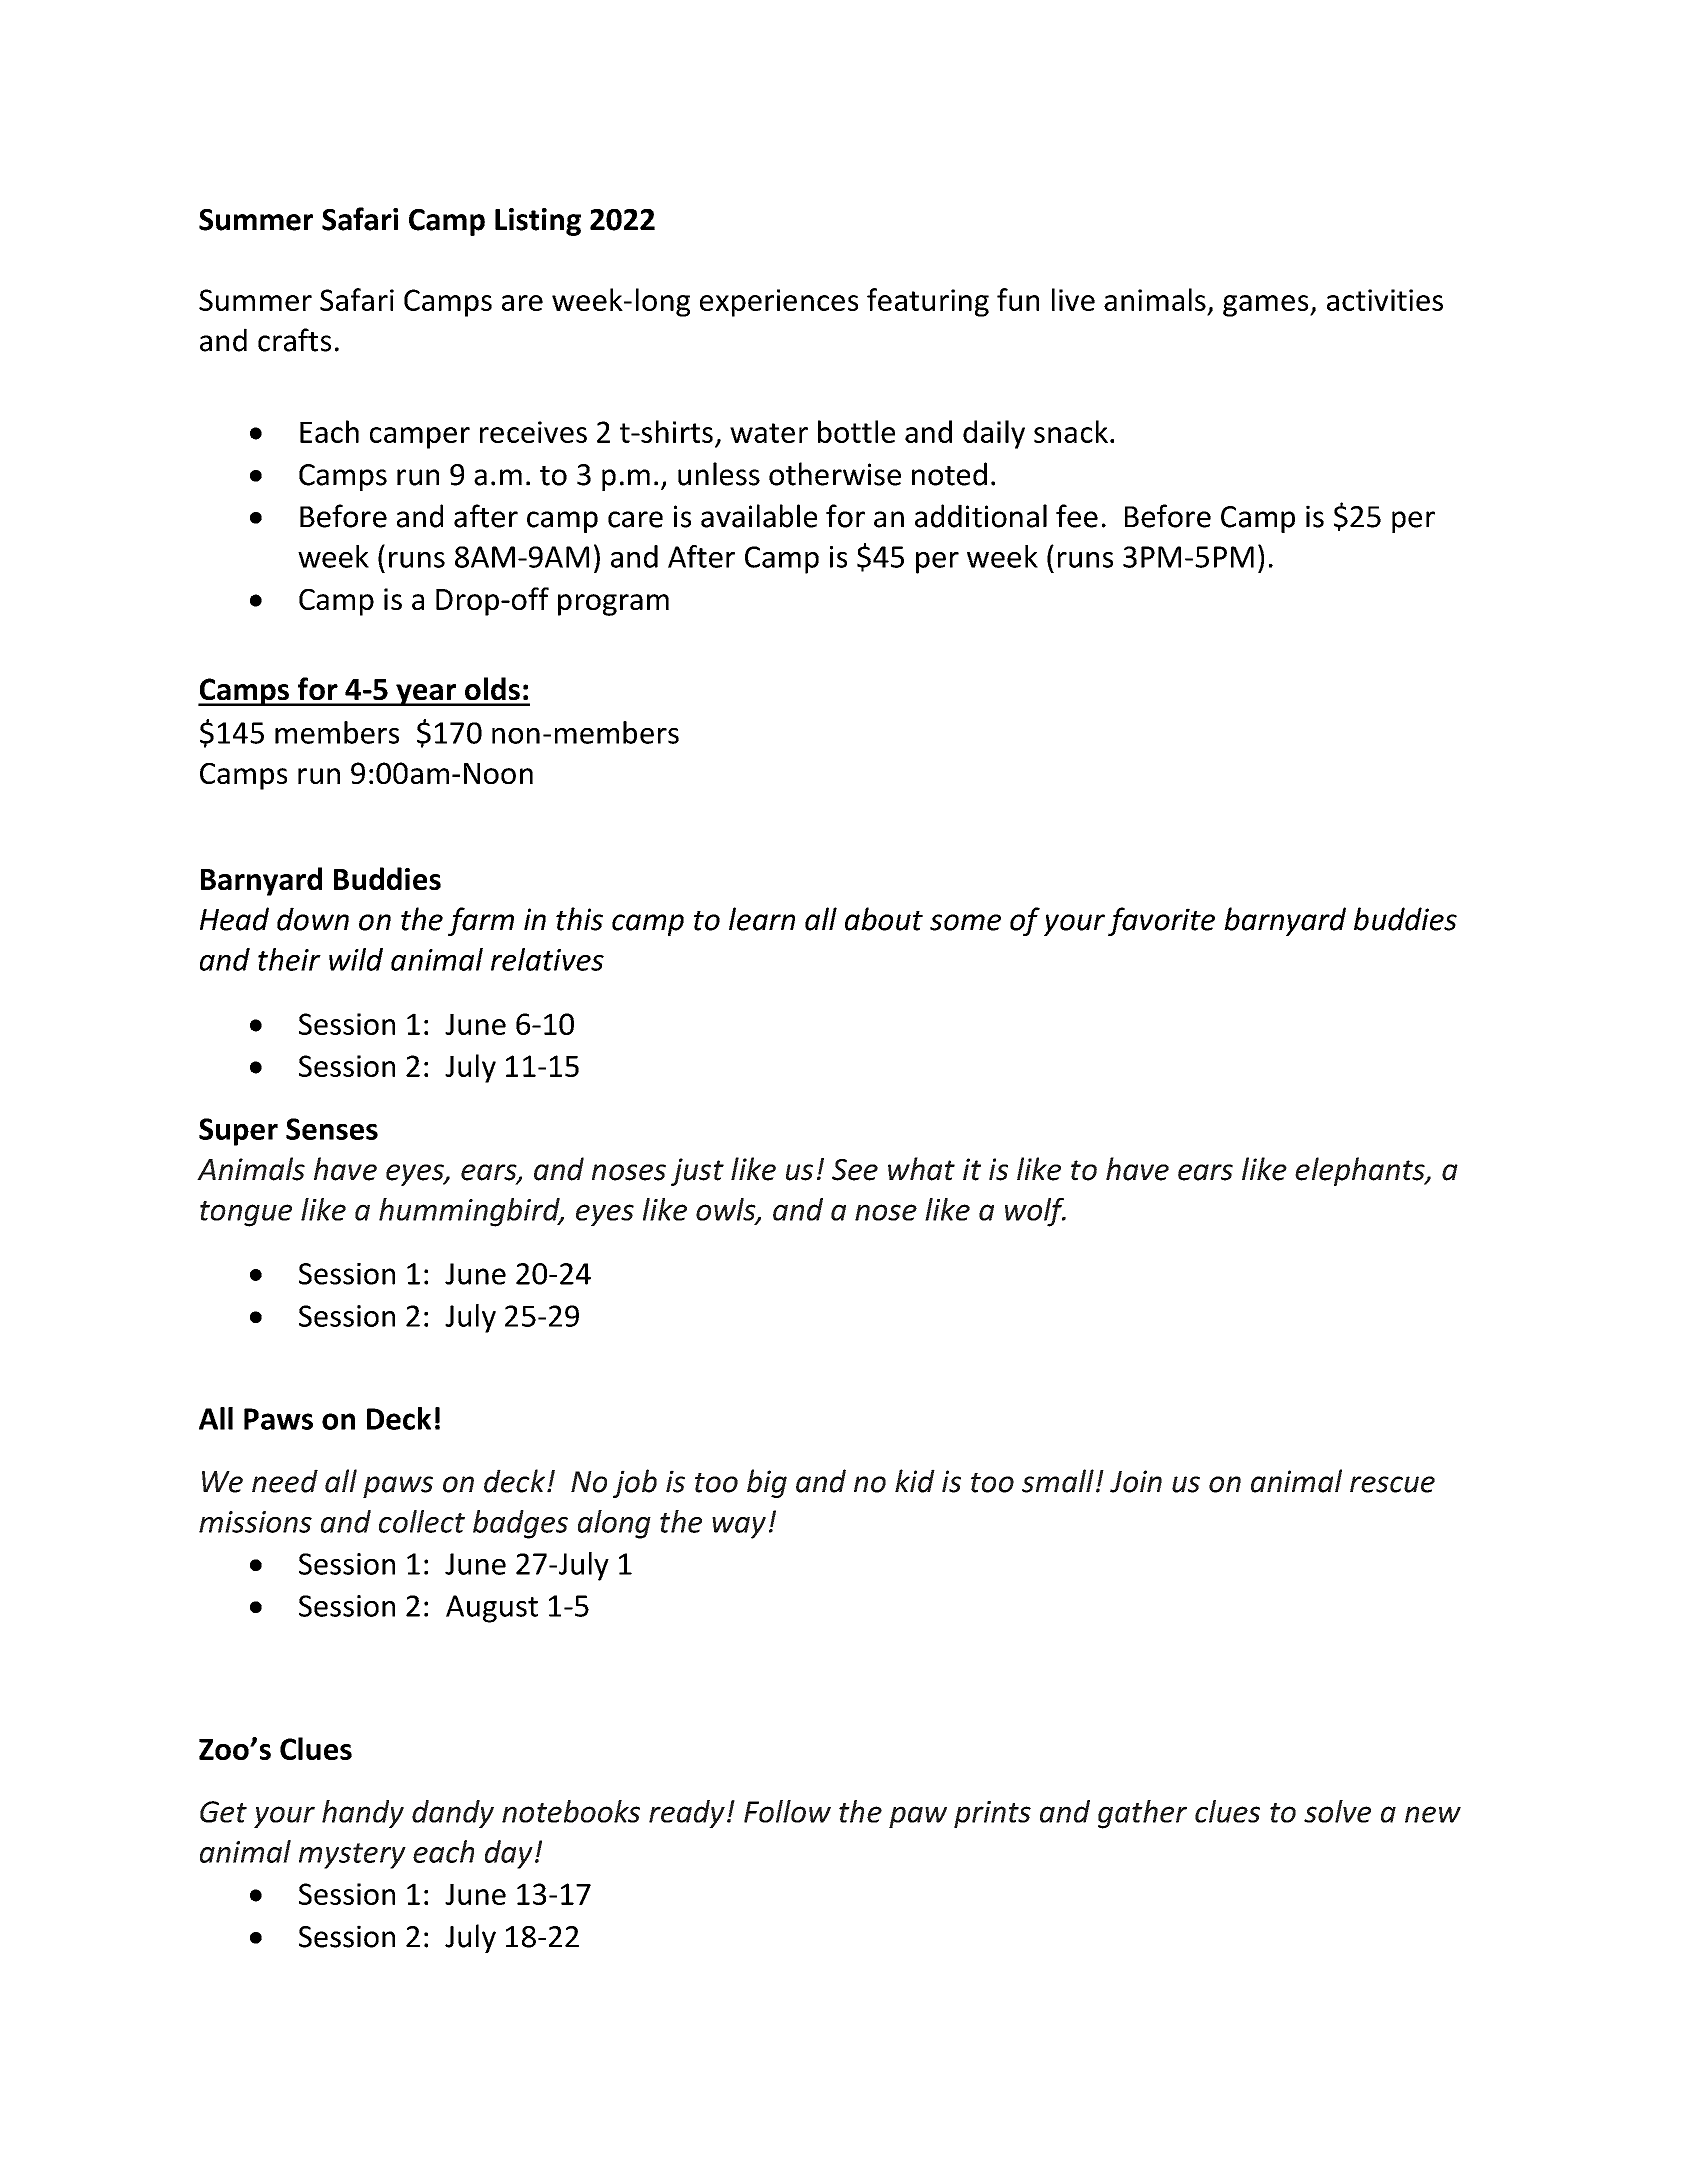 The width and height of the document is (1687, 2184). Describe the element at coordinates (294, 340) in the document. I see `crafts` at that location.
